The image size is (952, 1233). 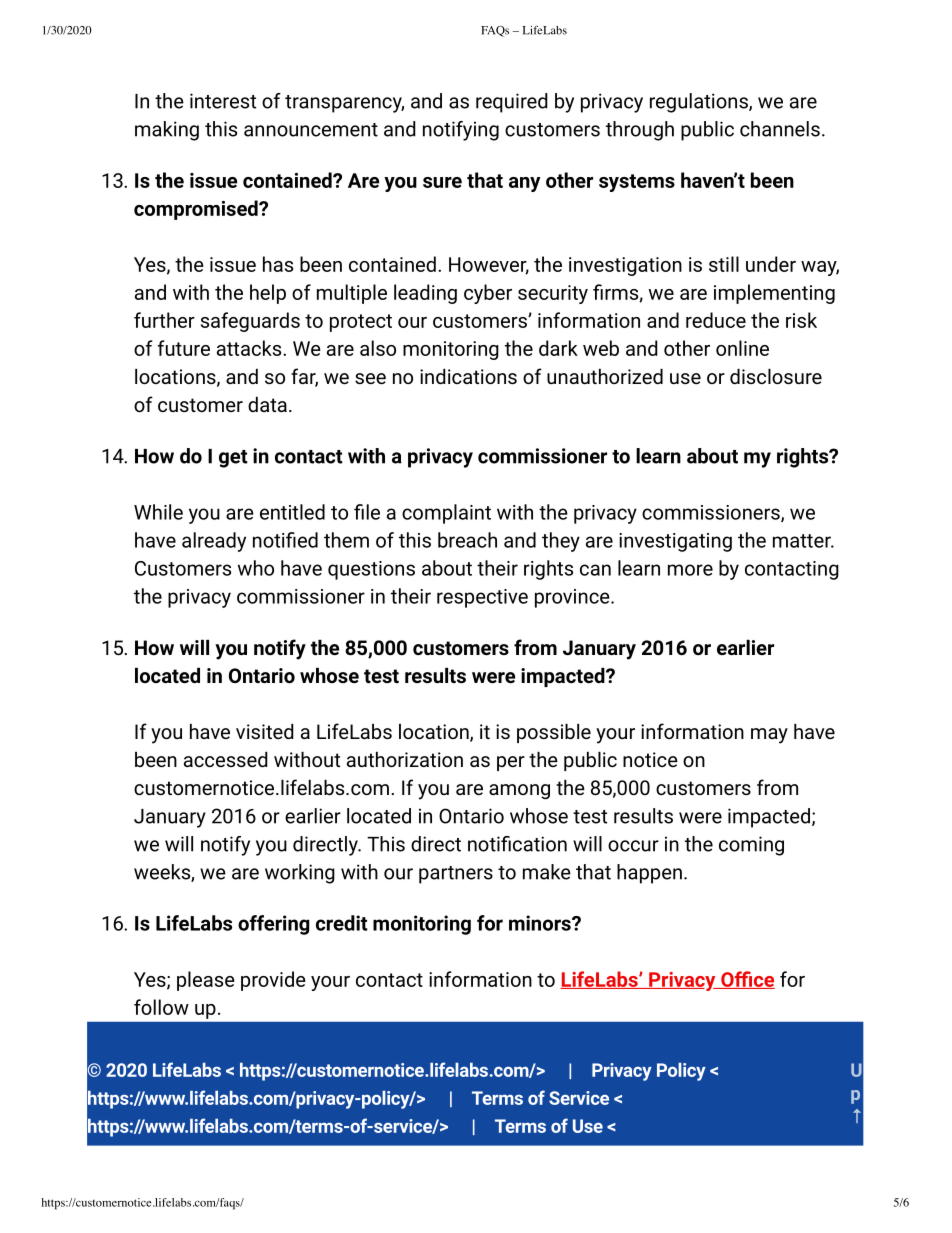 I want to click on minors, so click(x=541, y=923).
